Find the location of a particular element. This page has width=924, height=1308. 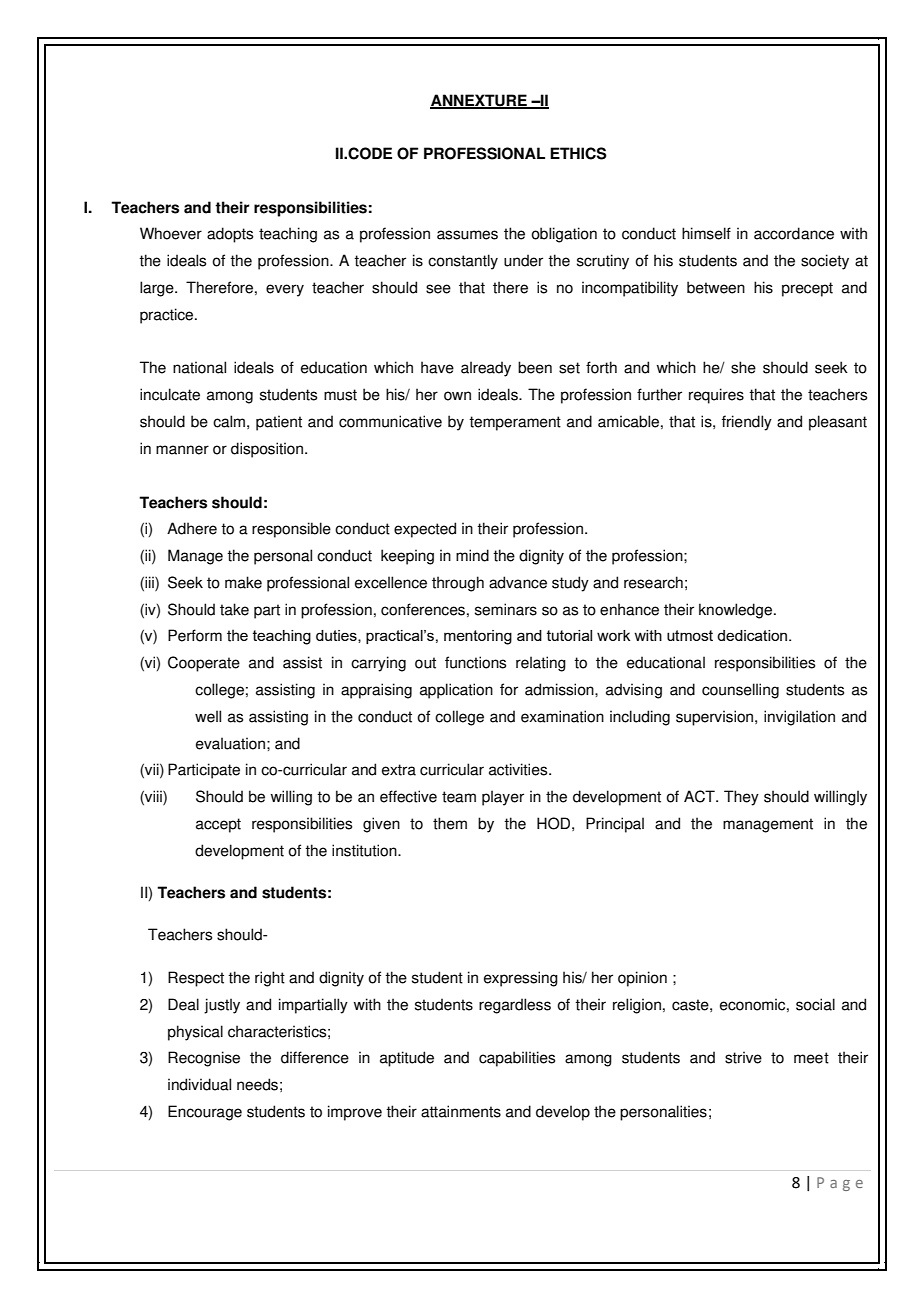

temperament is located at coordinates (515, 423).
